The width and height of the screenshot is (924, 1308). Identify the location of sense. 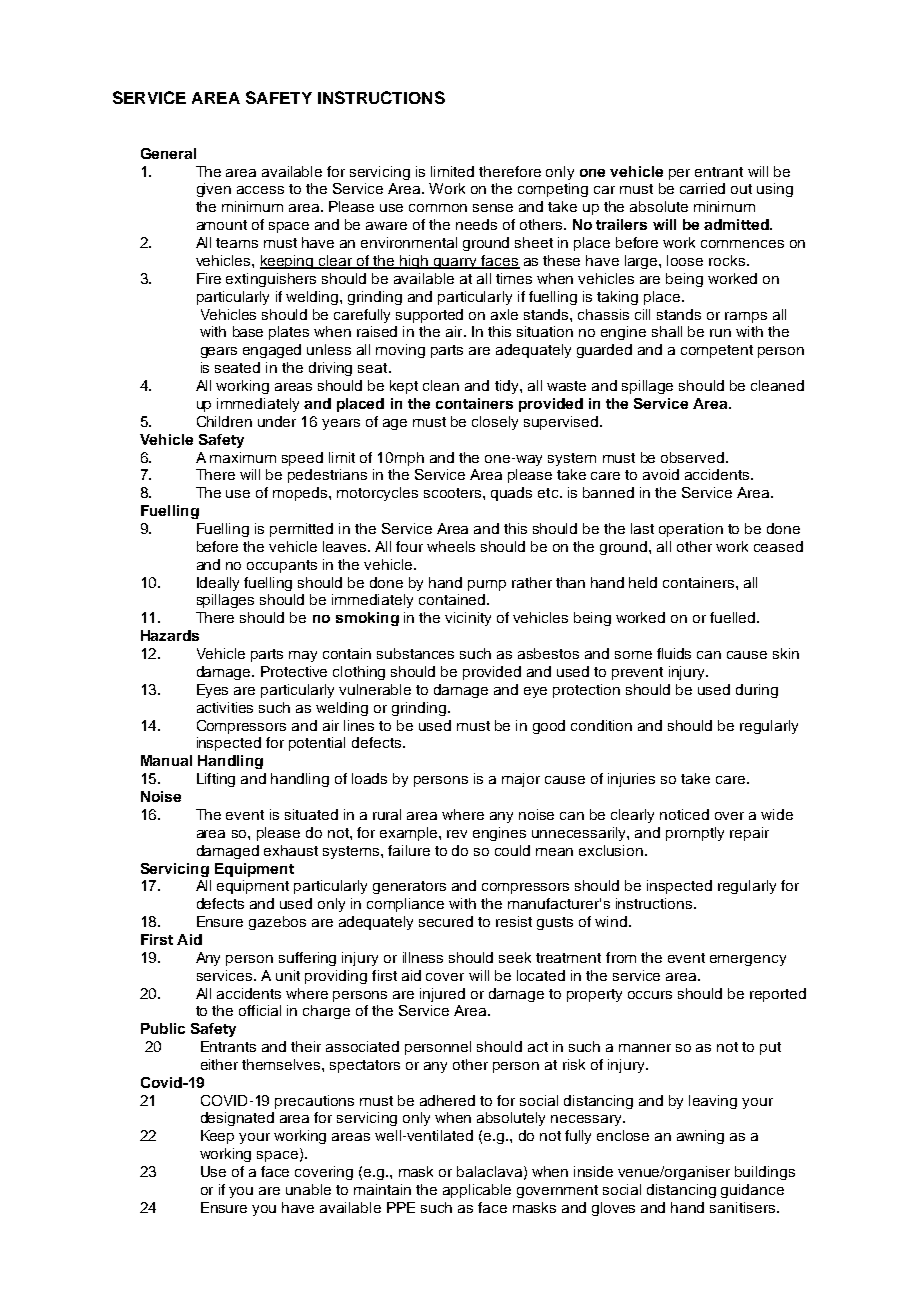
(493, 208).
